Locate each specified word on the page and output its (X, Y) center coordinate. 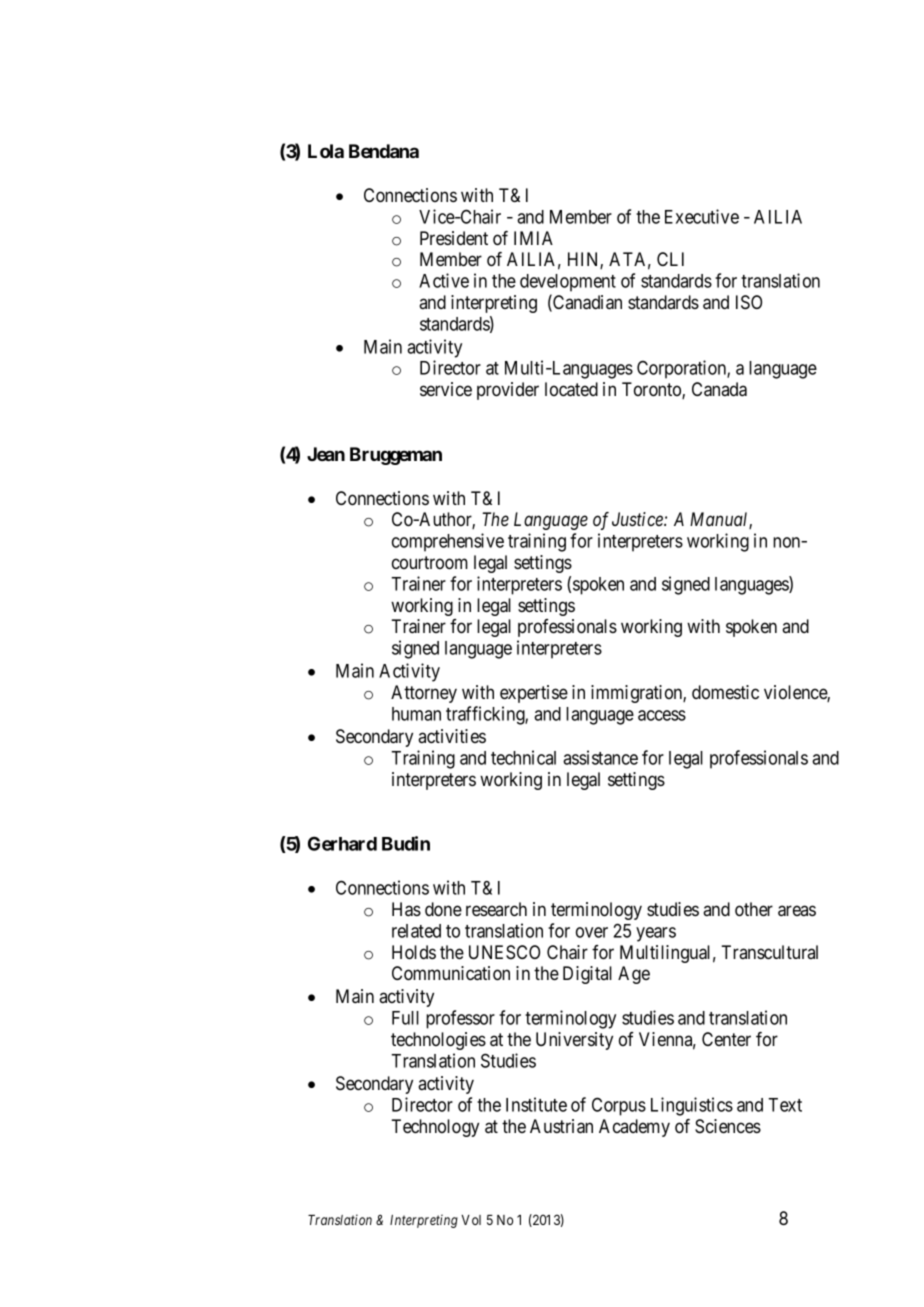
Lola (326, 151)
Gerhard (342, 843)
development (568, 283)
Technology (435, 1128)
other (754, 909)
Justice (638, 519)
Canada (719, 389)
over (592, 932)
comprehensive (448, 542)
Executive (702, 216)
